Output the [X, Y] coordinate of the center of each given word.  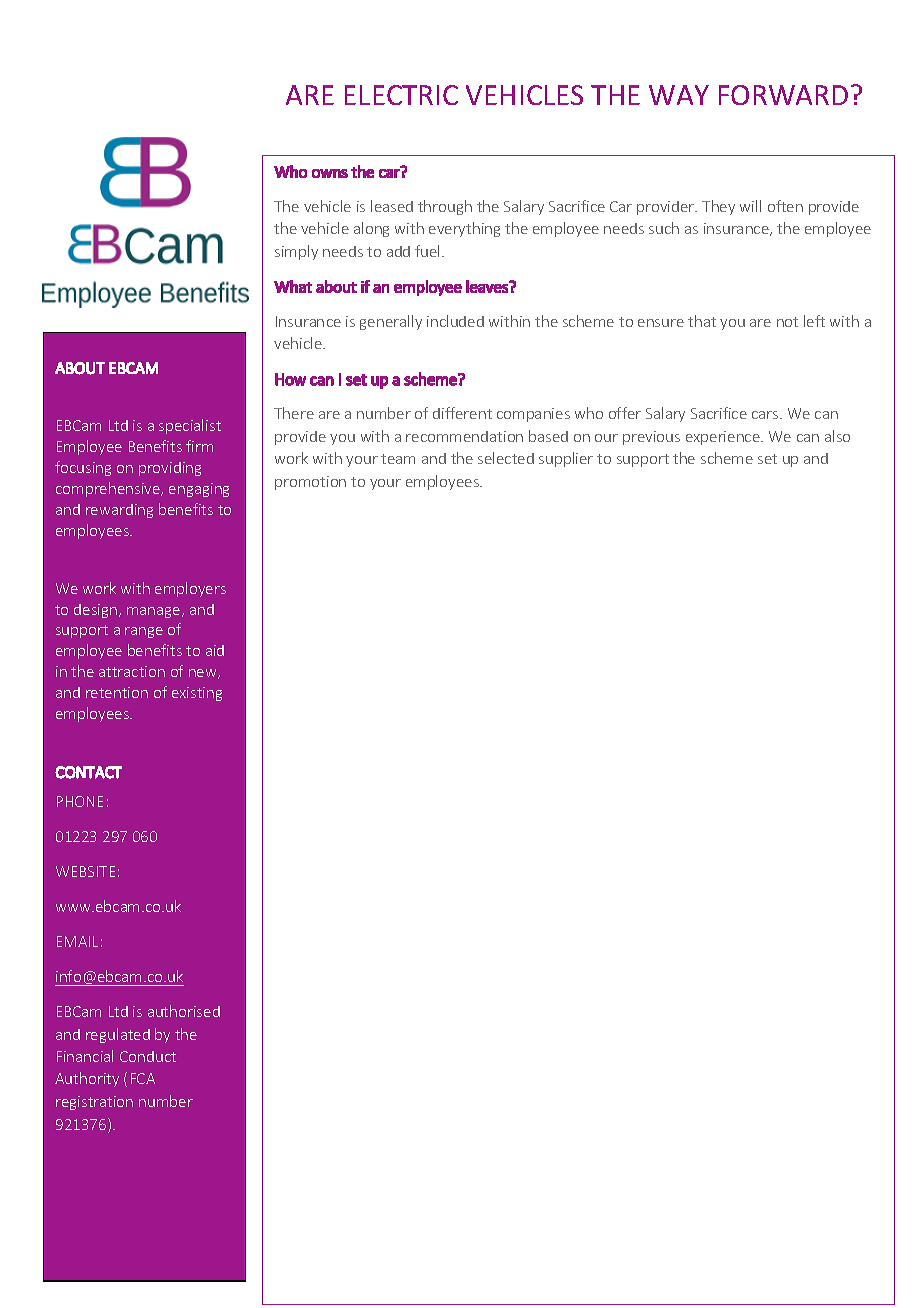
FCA [143, 1078]
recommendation [464, 436]
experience [724, 438]
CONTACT [88, 772]
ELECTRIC [401, 95]
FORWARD [783, 95]
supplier [566, 459]
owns [330, 173]
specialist [190, 426]
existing [197, 694]
